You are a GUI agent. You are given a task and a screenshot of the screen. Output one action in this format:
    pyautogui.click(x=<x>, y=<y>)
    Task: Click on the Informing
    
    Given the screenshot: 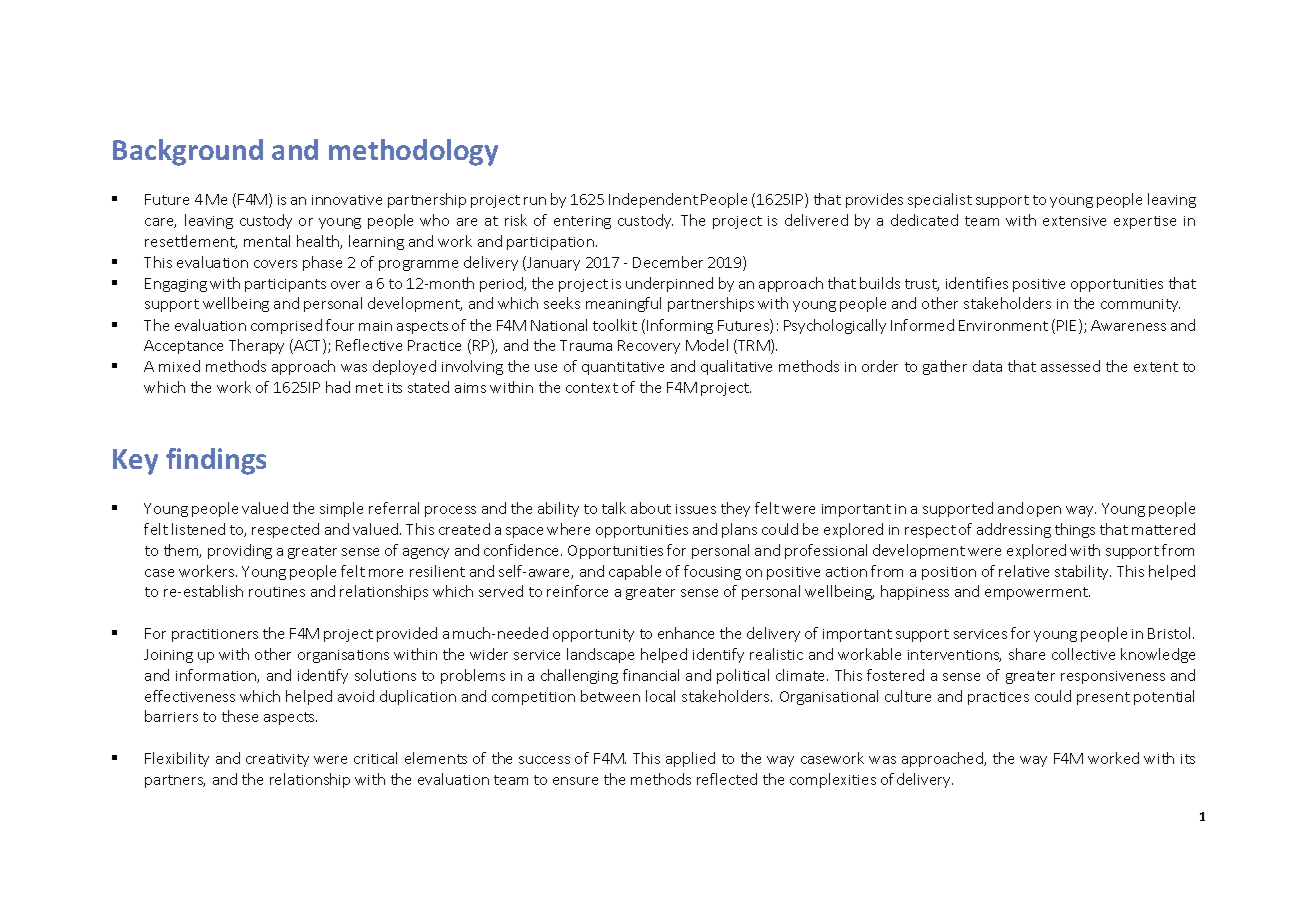 What is the action you would take?
    pyautogui.click(x=680, y=326)
